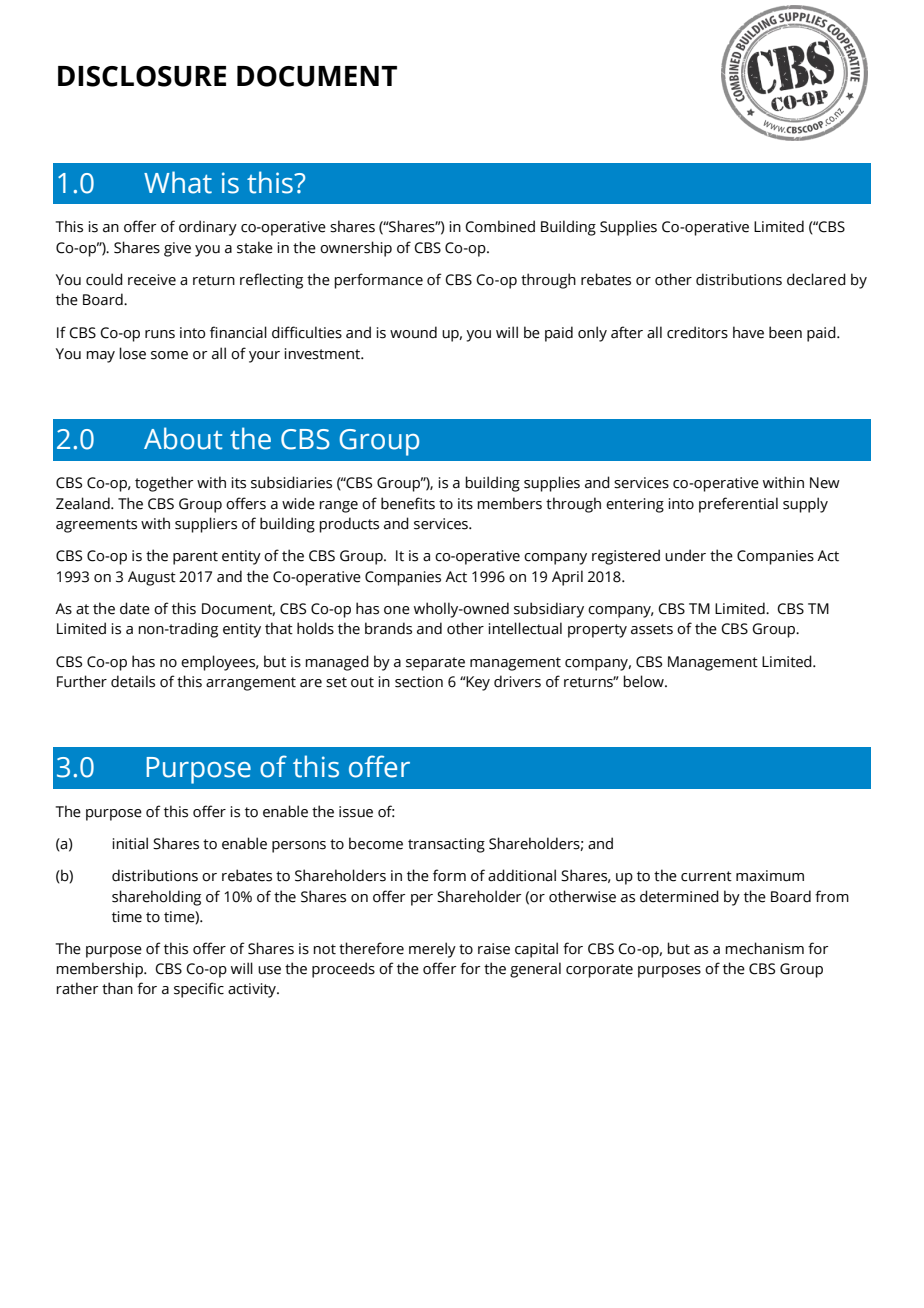 The image size is (924, 1308). Describe the element at coordinates (748, 332) in the screenshot. I see `have` at that location.
